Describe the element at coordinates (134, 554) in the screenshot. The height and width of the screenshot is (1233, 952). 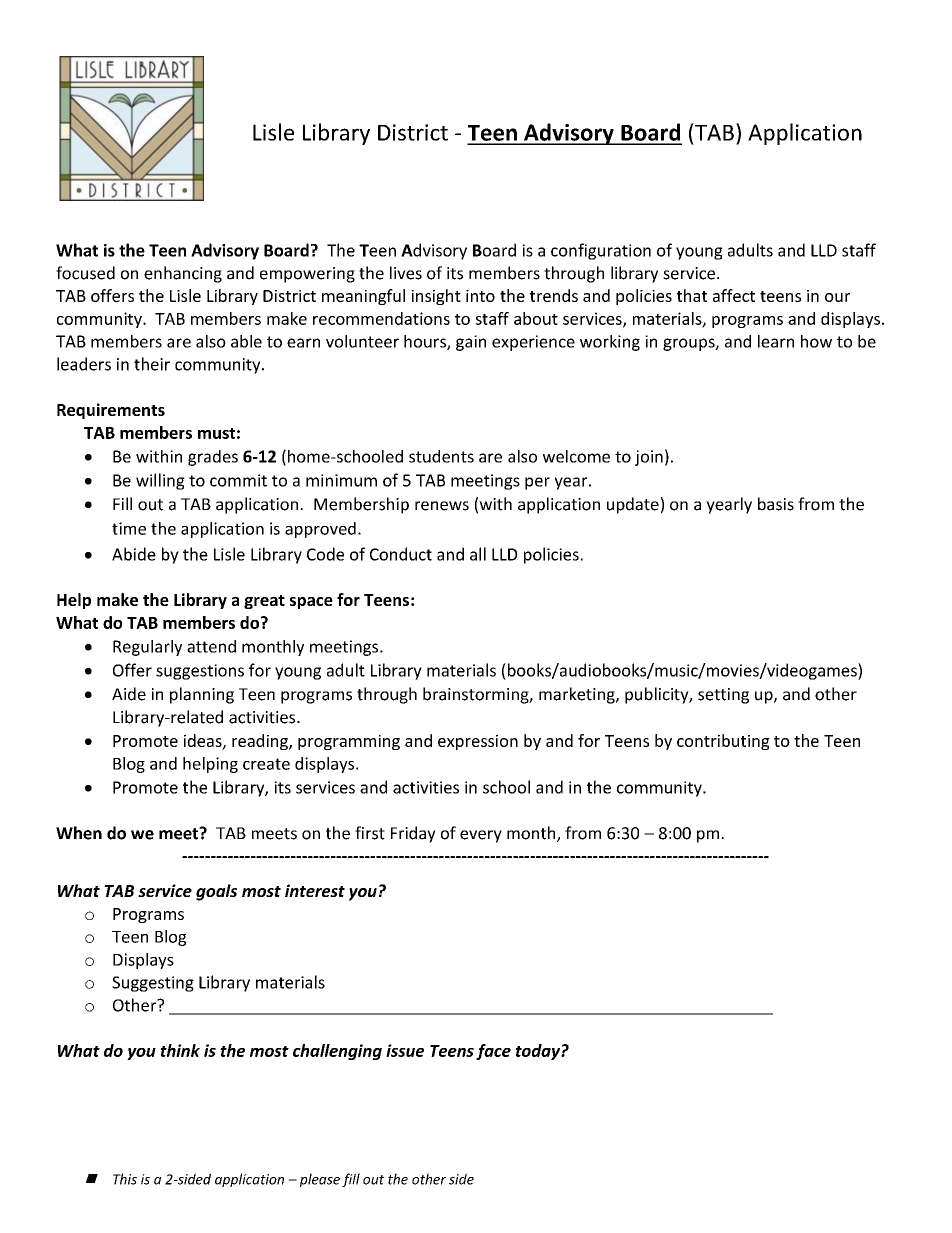
I see `Abide` at that location.
